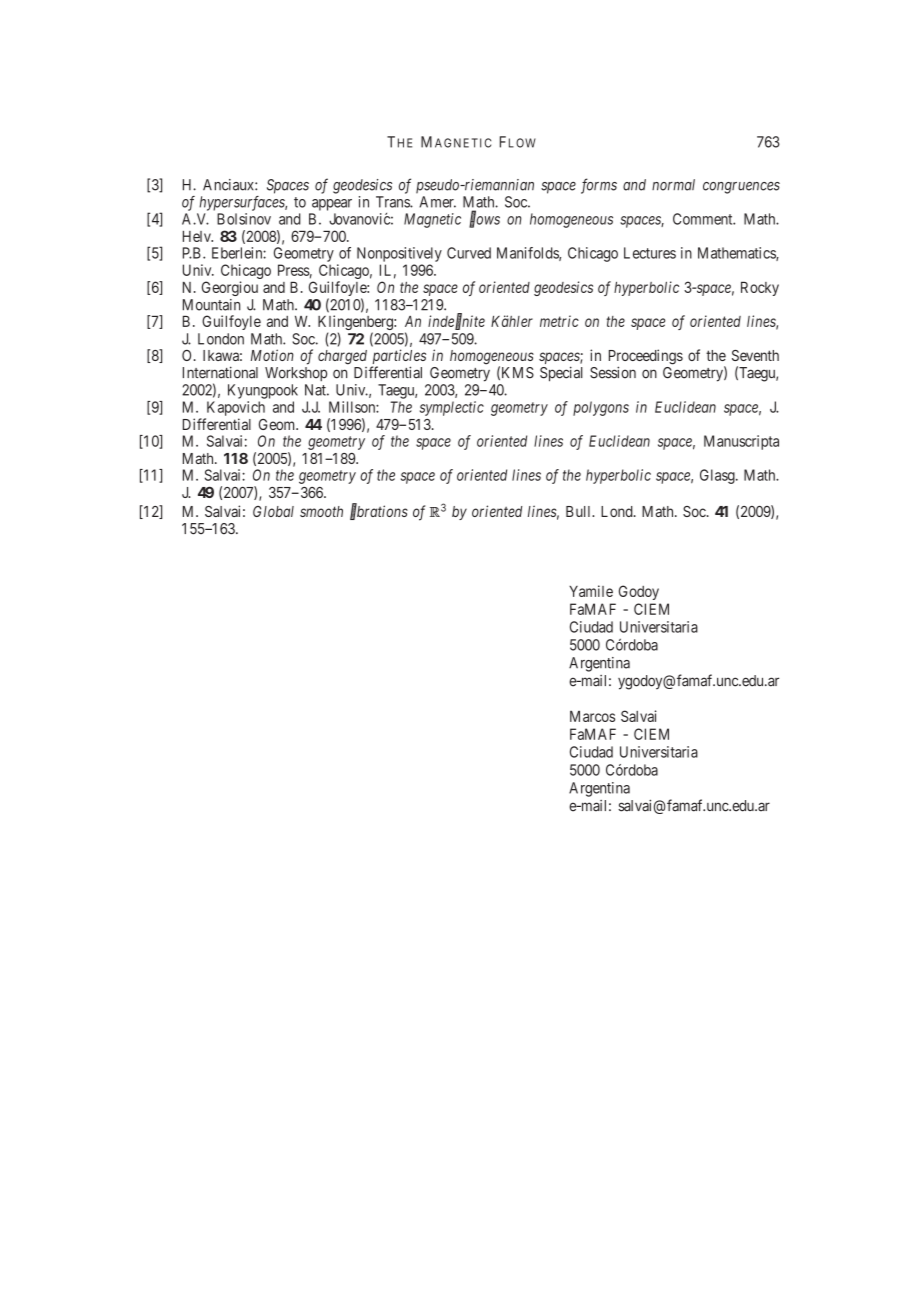  I want to click on normal, so click(673, 185).
